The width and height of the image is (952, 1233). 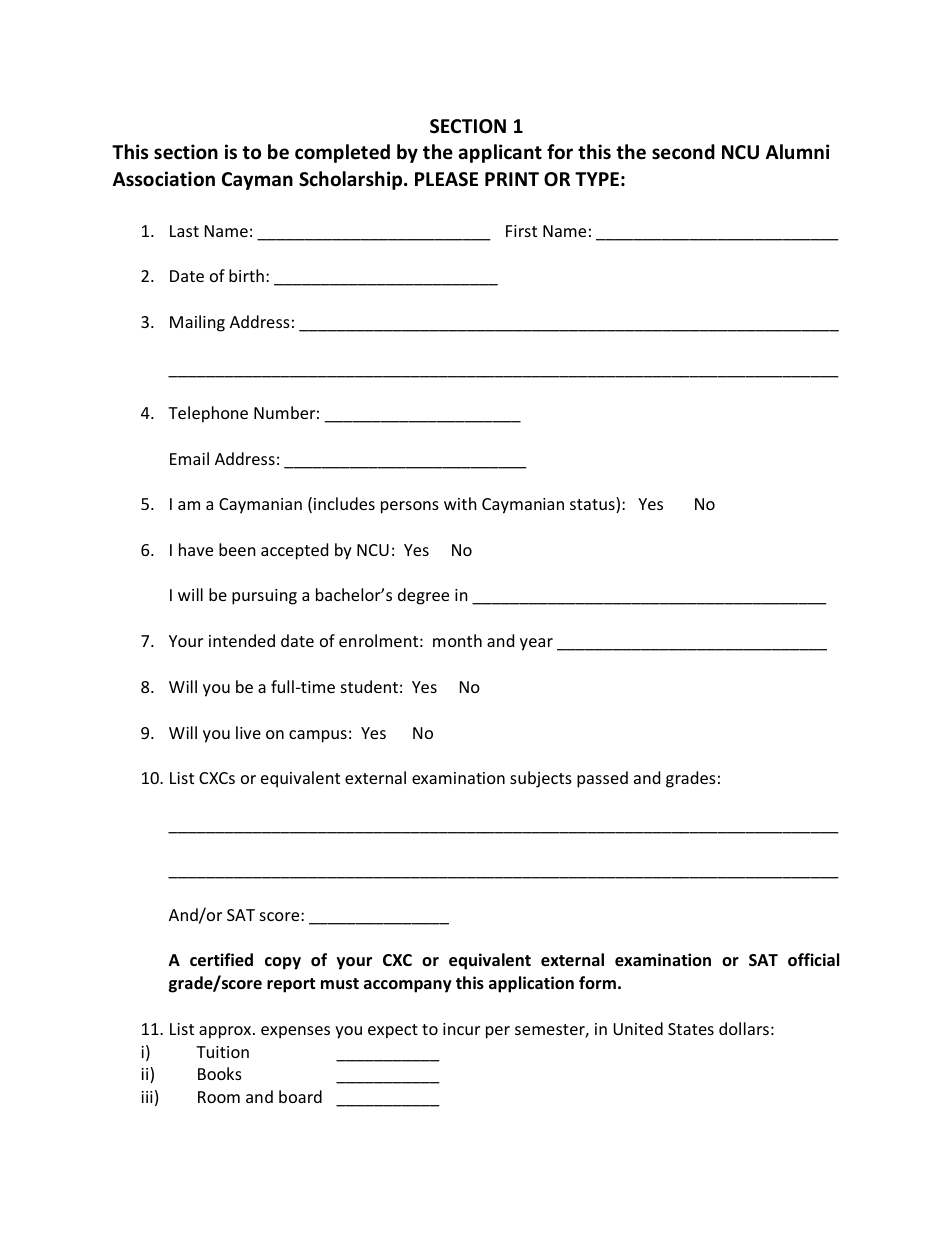 I want to click on Books, so click(x=220, y=1073).
